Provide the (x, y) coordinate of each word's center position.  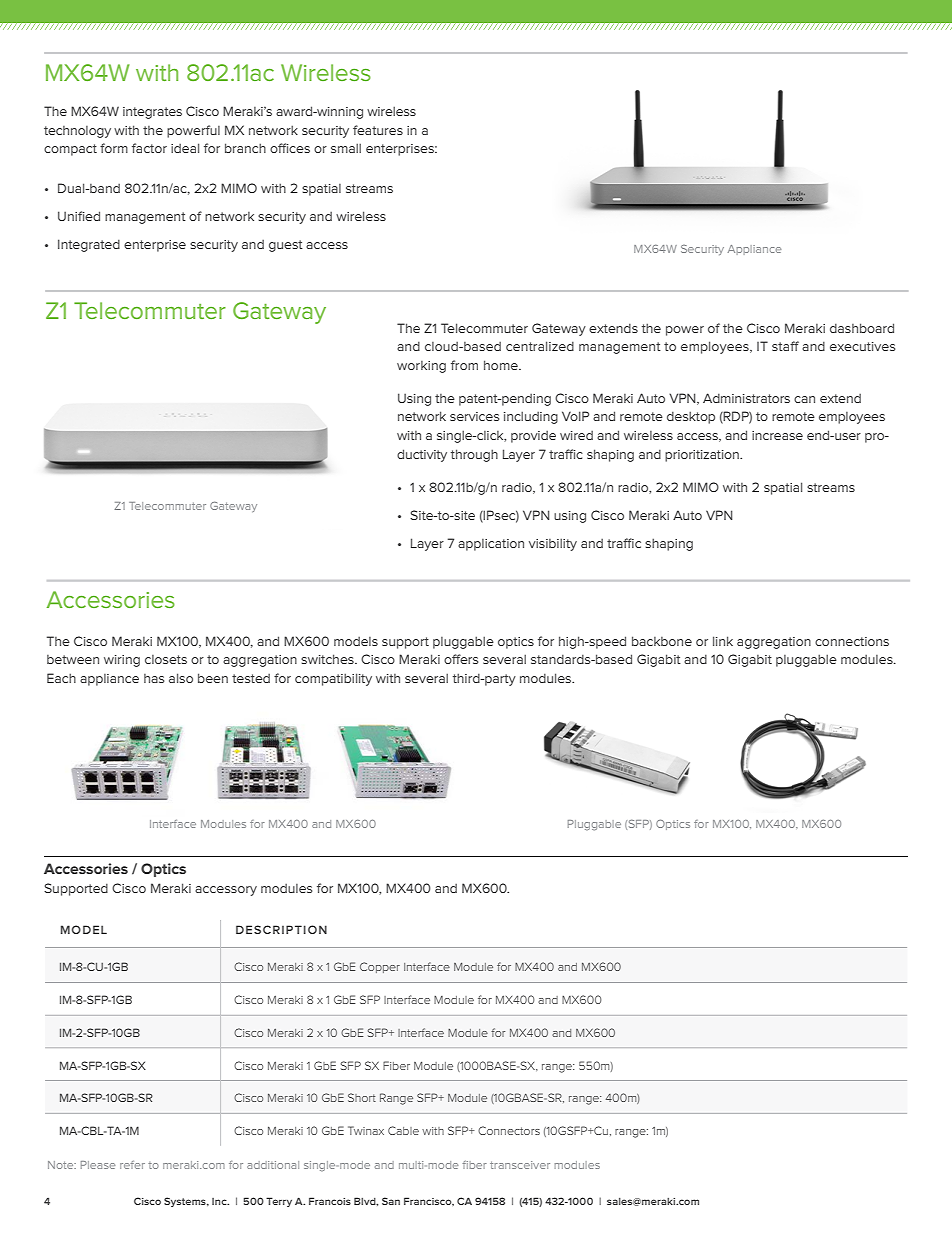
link (723, 641)
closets (166, 659)
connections (852, 641)
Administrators (746, 398)
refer (132, 1165)
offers (461, 659)
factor (149, 148)
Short (362, 1097)
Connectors (509, 1130)
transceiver (520, 1165)
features (378, 130)
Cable (403, 1130)
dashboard (862, 328)
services (474, 416)
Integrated (89, 245)
